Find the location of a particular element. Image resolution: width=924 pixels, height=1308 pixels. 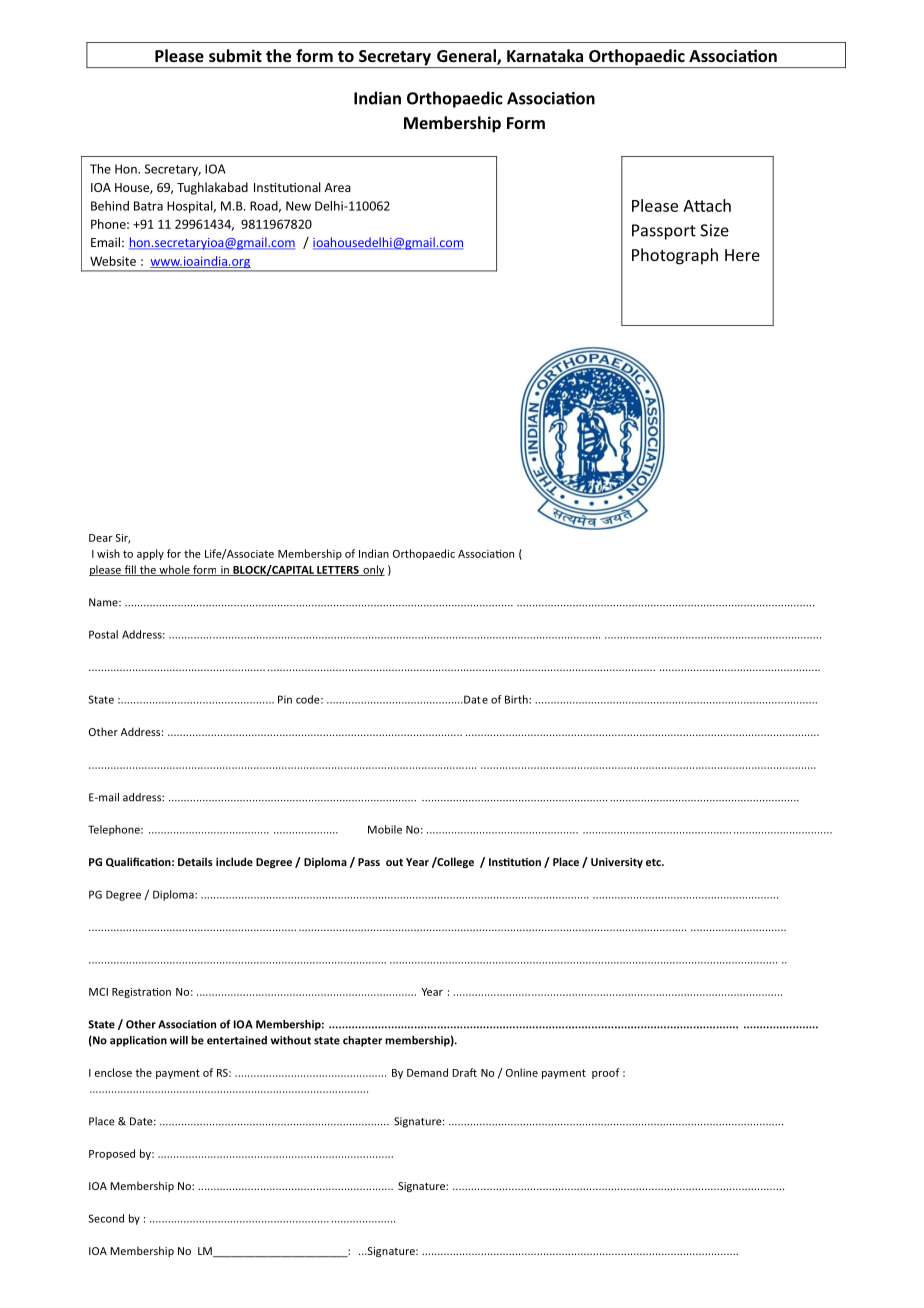

University is located at coordinates (617, 863).
